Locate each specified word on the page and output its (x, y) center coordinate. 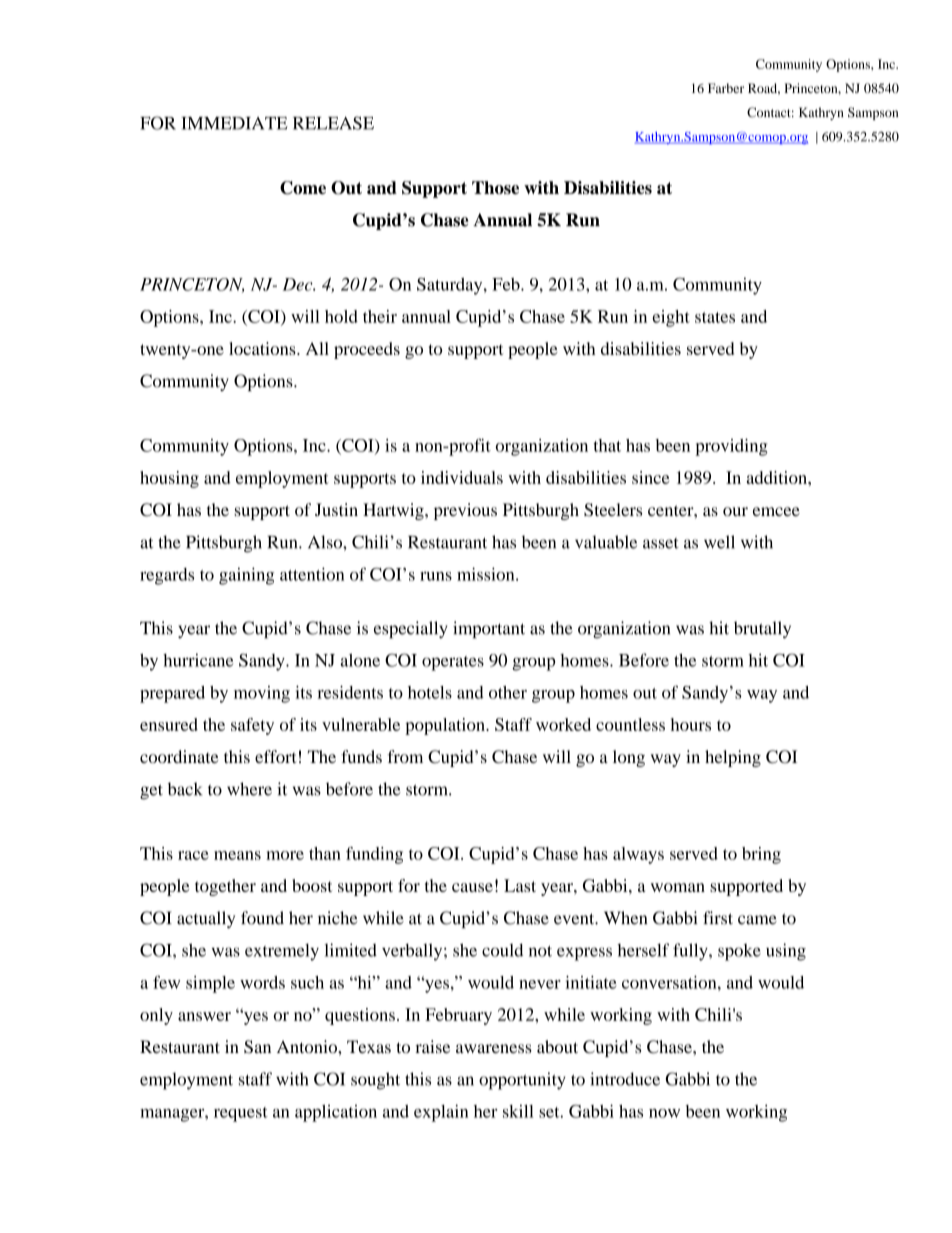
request (241, 1114)
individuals (462, 477)
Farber (726, 88)
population (446, 726)
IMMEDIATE (234, 123)
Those (495, 187)
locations (263, 348)
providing (731, 447)
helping (733, 758)
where (249, 789)
